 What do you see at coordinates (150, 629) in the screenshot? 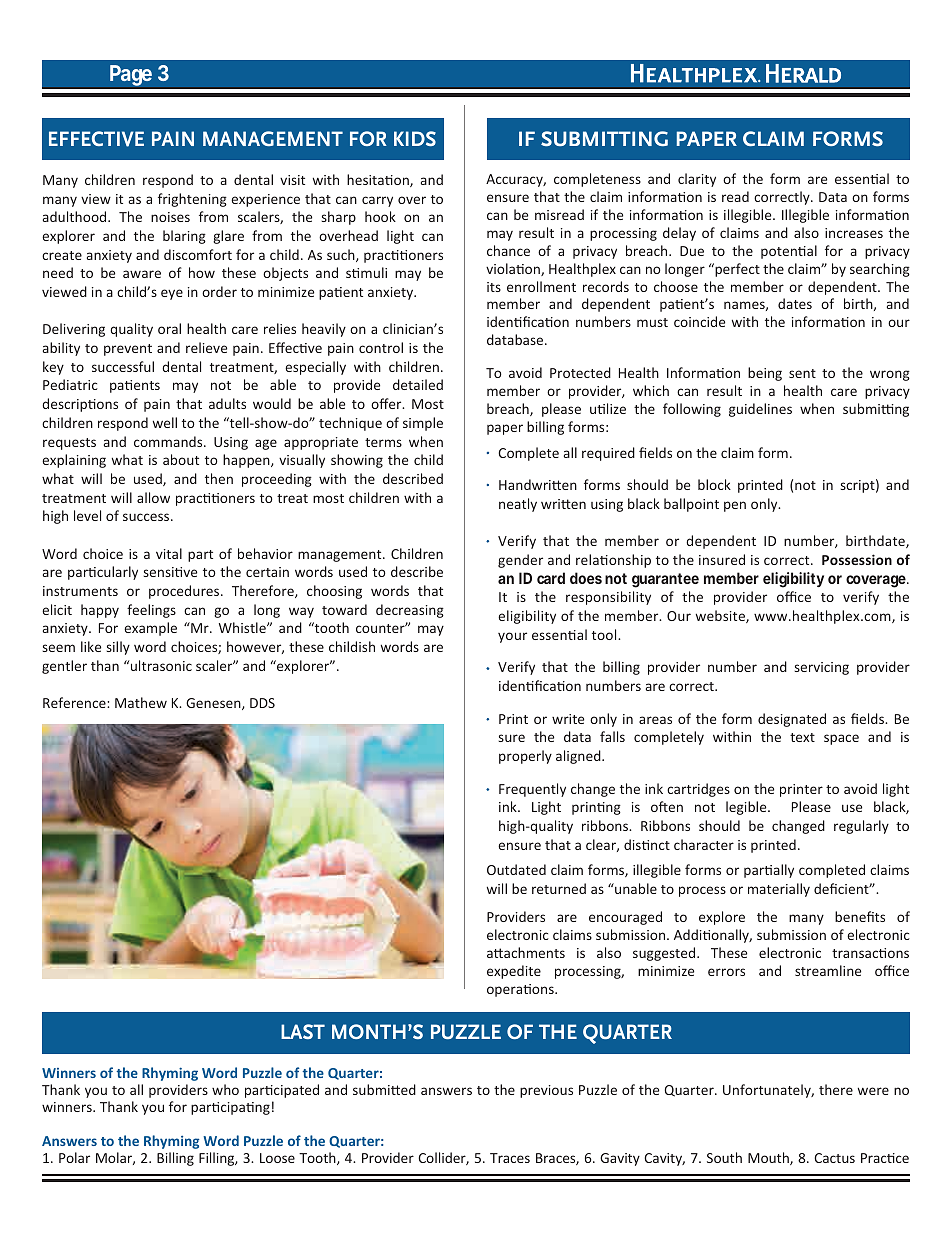
I see `example` at bounding box center [150, 629].
